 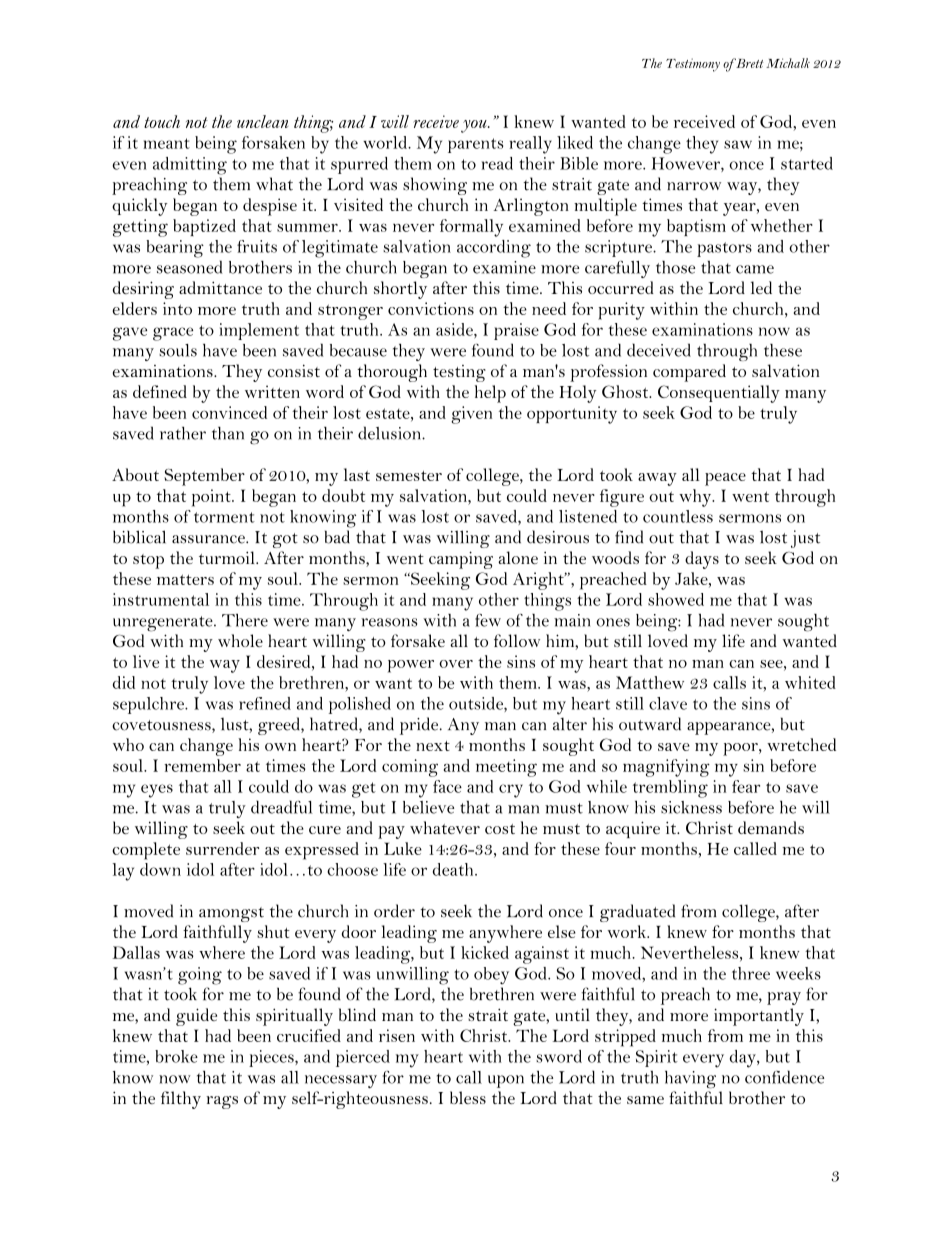 I want to click on Consequentially, so click(x=719, y=394).
